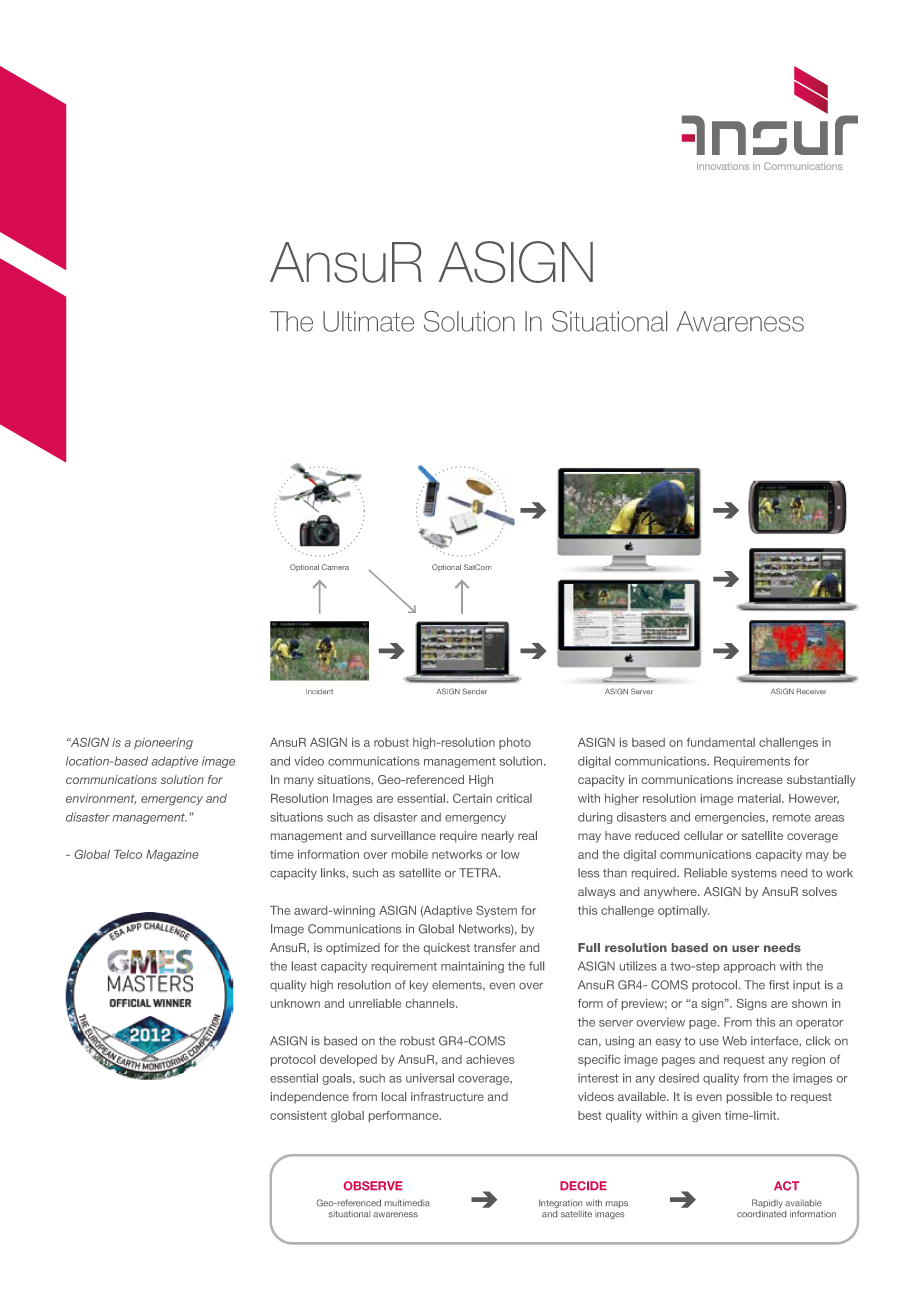  I want to click on Certain, so click(472, 798).
